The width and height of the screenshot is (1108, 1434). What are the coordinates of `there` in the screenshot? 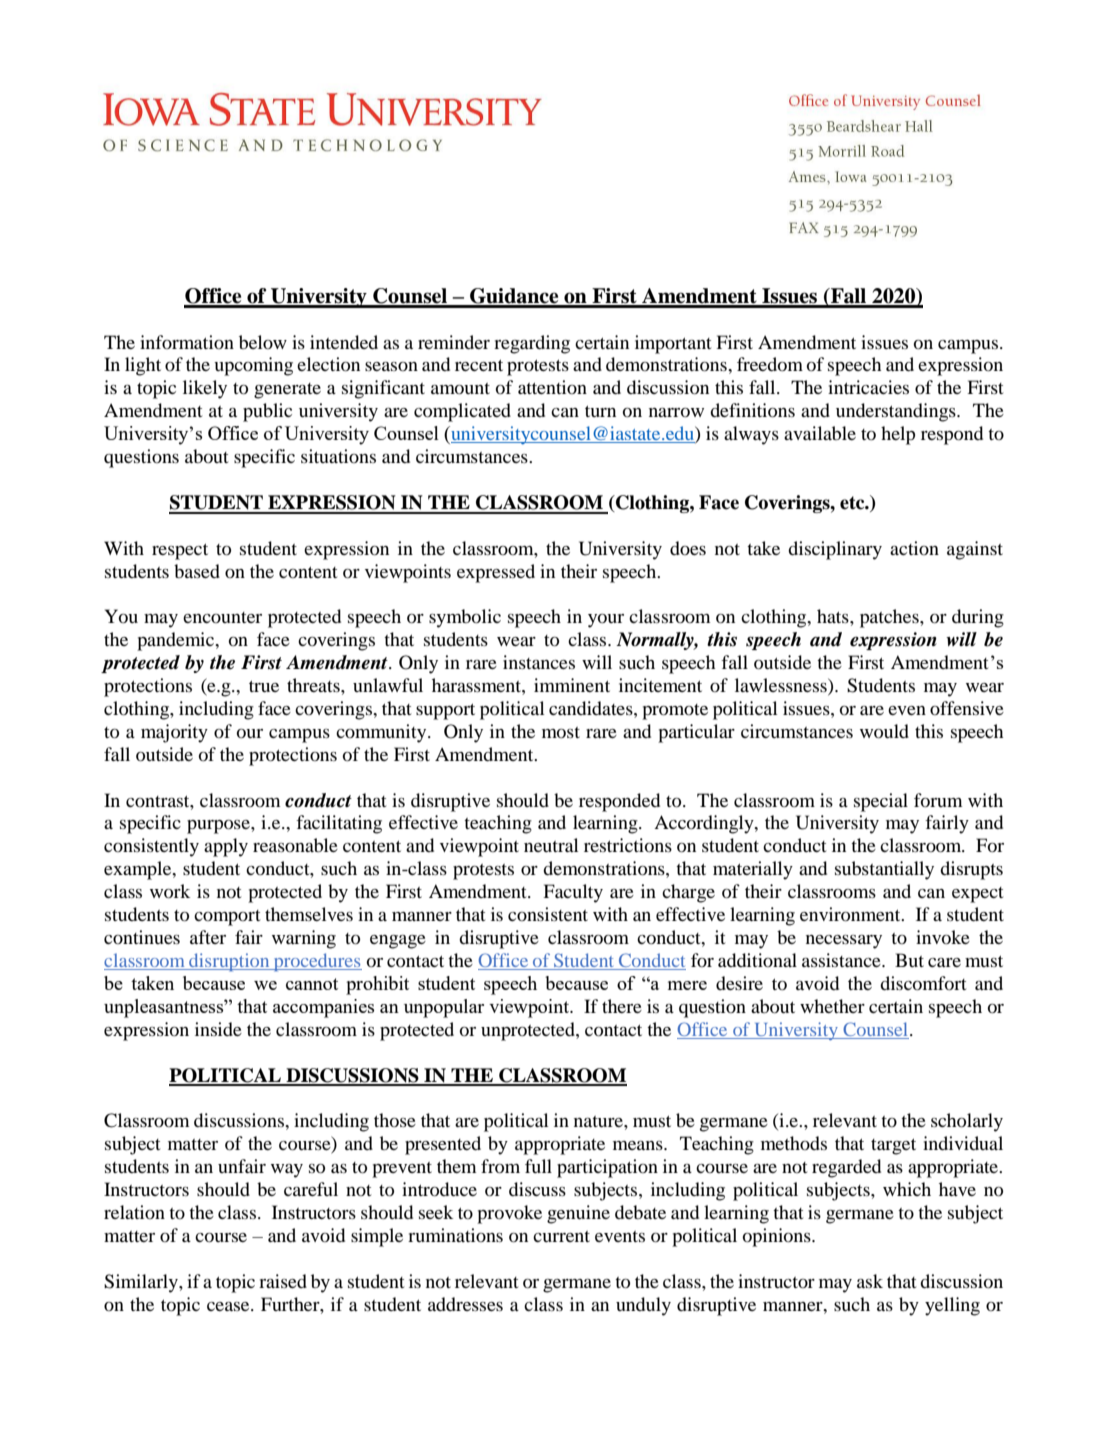 It's located at (622, 1006).
